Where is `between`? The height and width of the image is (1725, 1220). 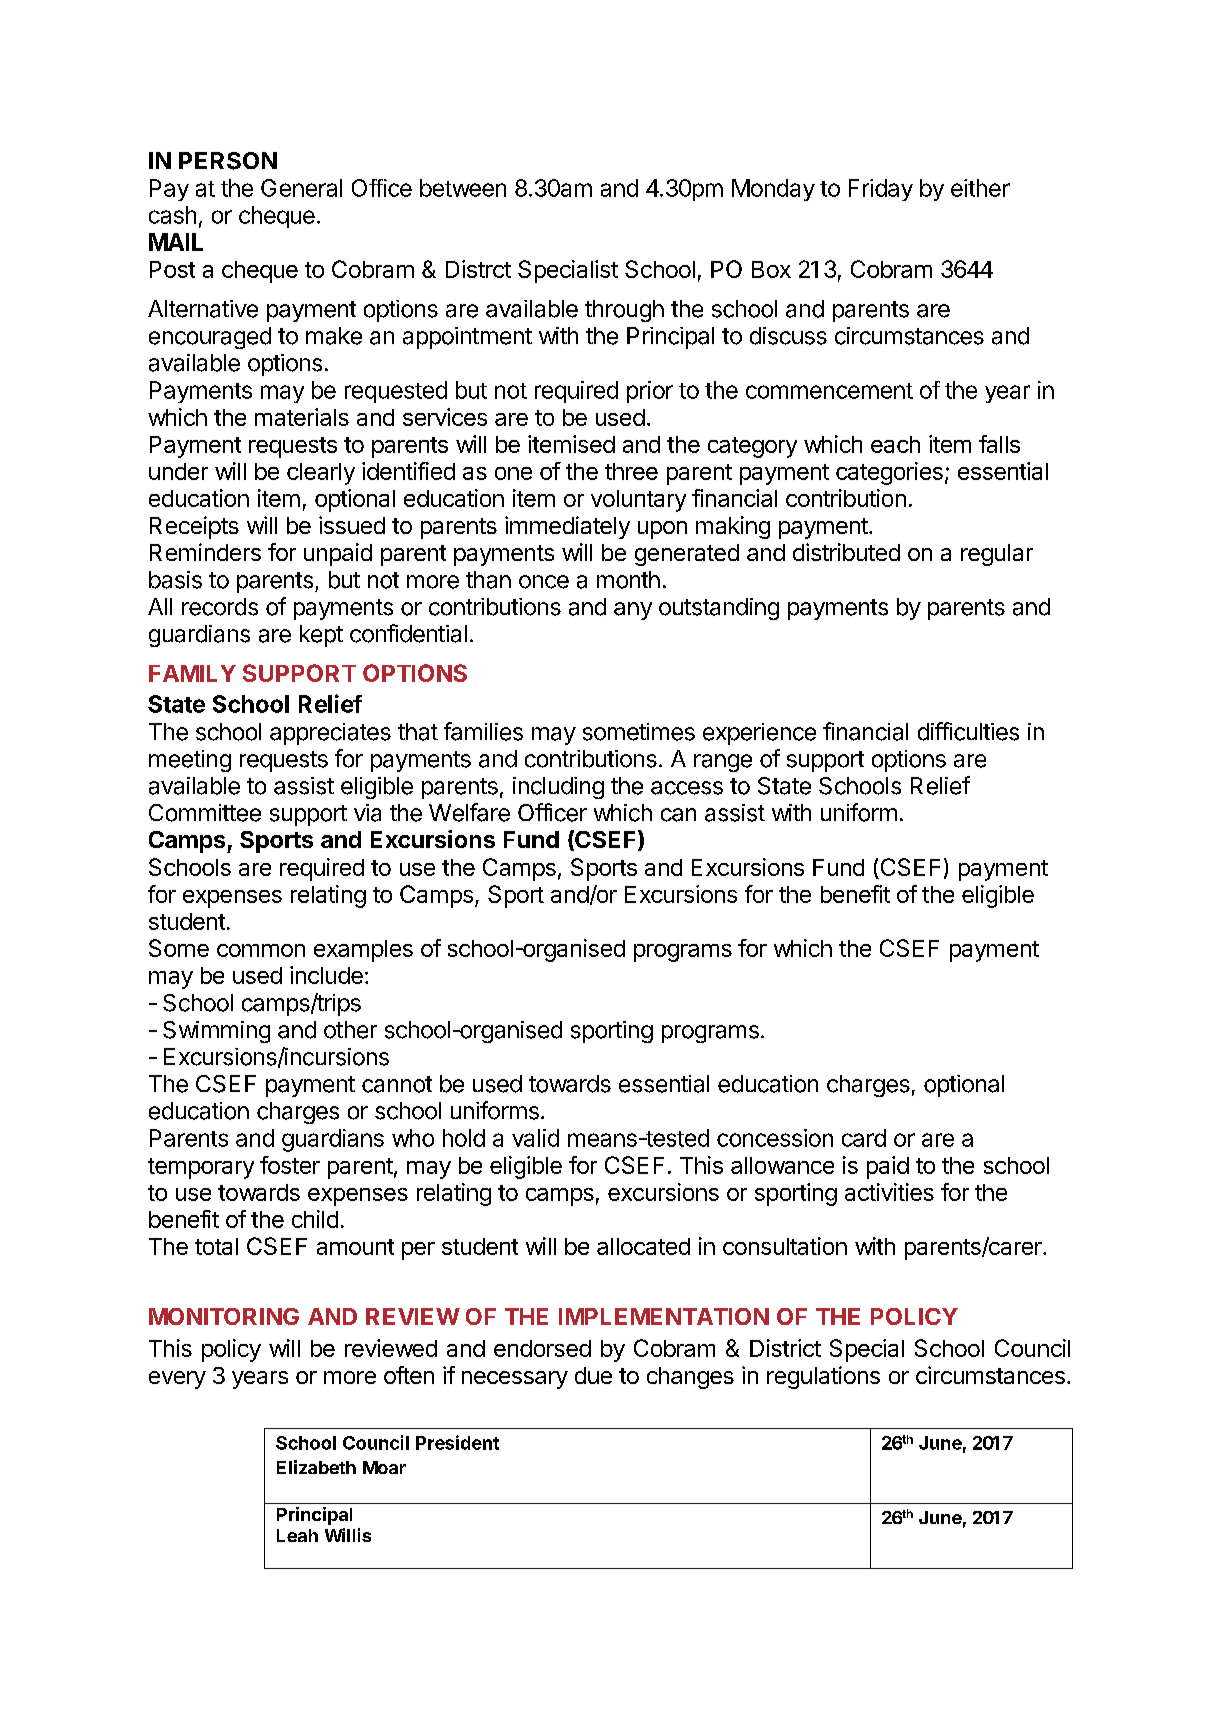 between is located at coordinates (463, 188).
